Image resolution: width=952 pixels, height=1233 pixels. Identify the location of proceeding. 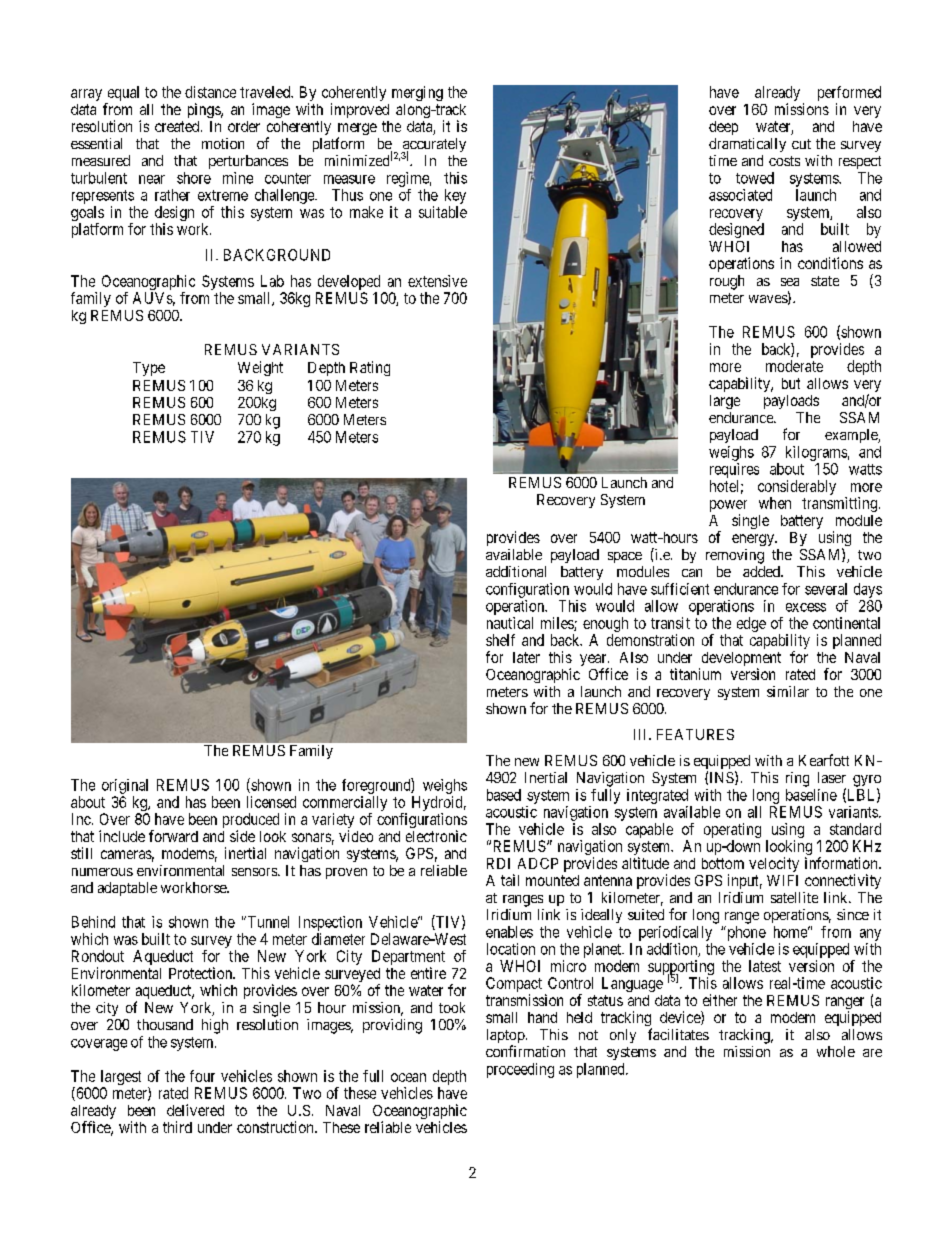
(520, 1070).
